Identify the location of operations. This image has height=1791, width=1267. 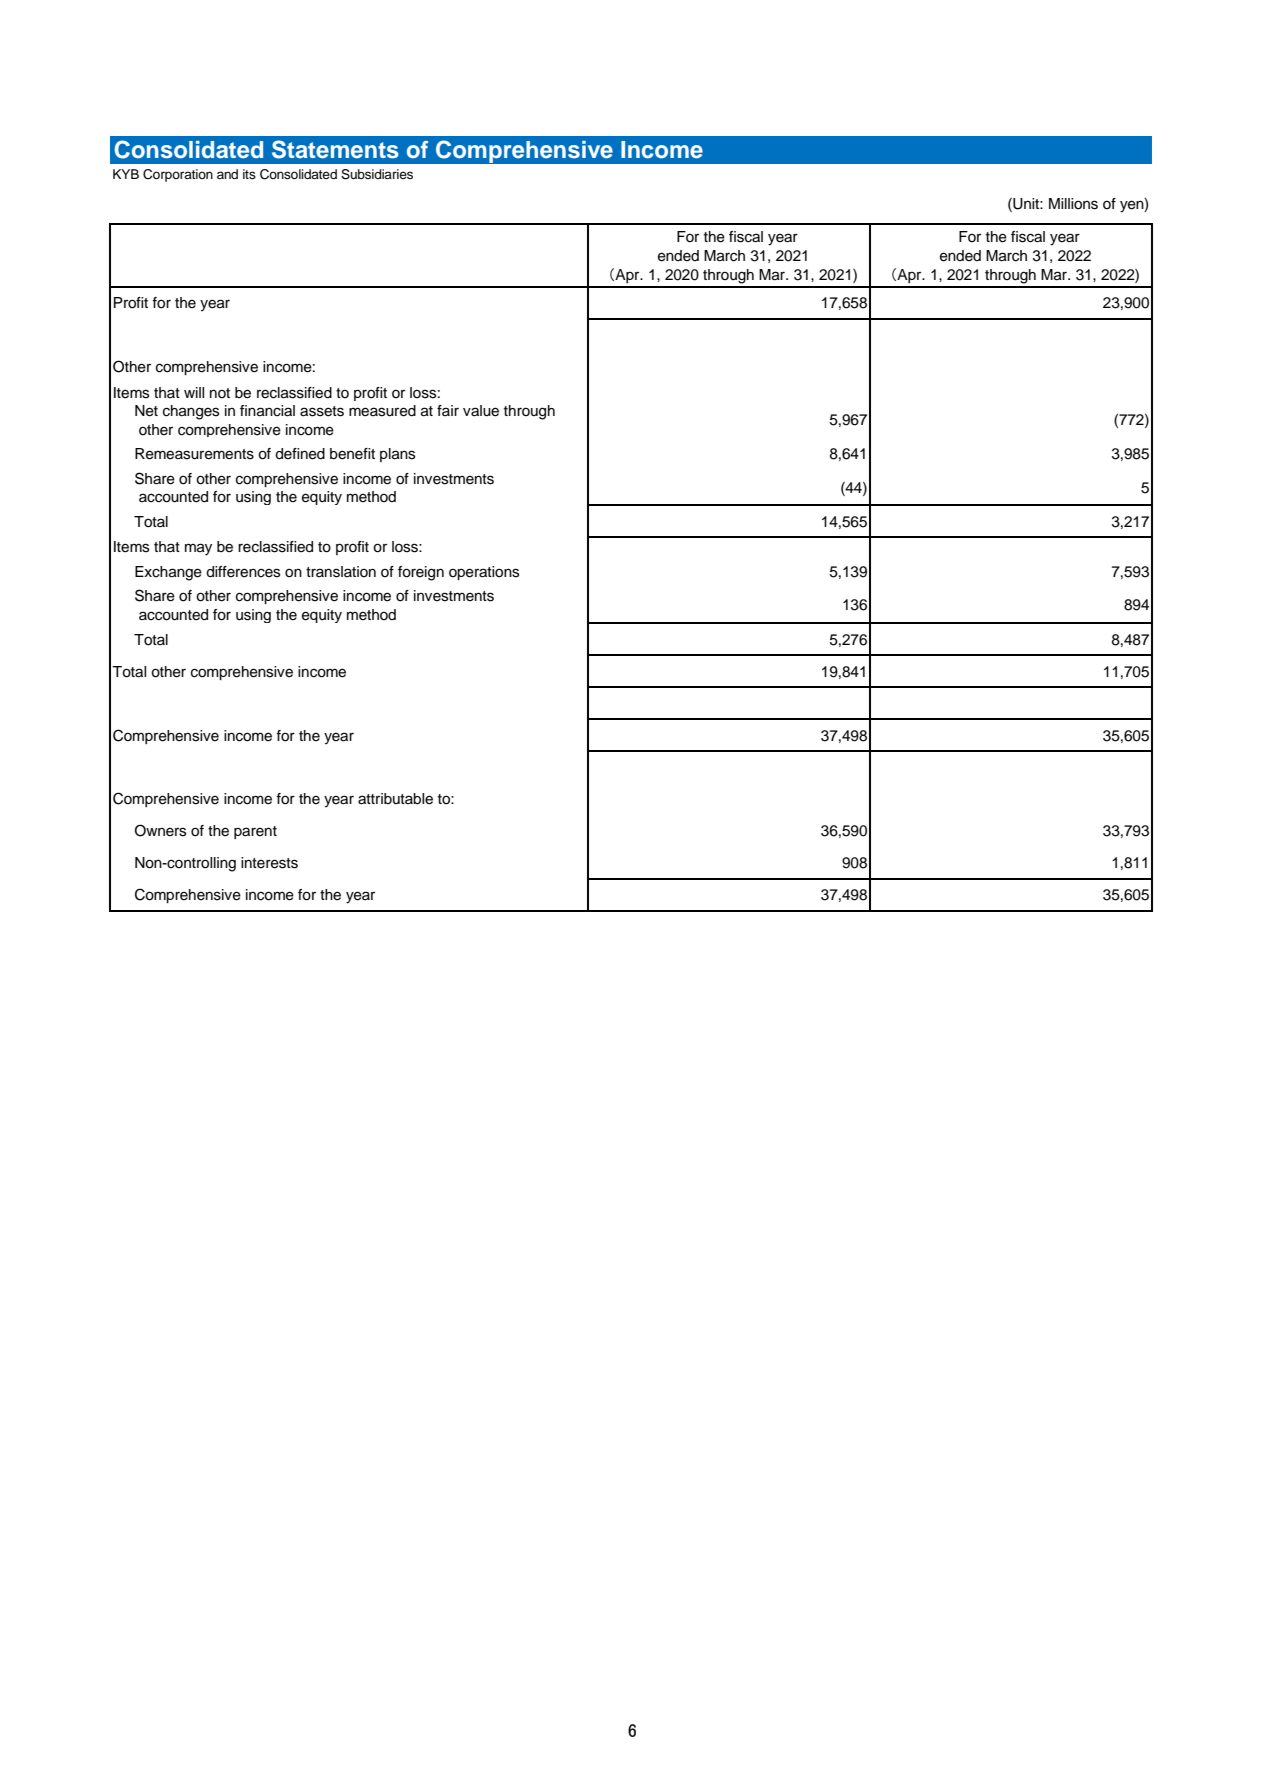
(484, 573).
